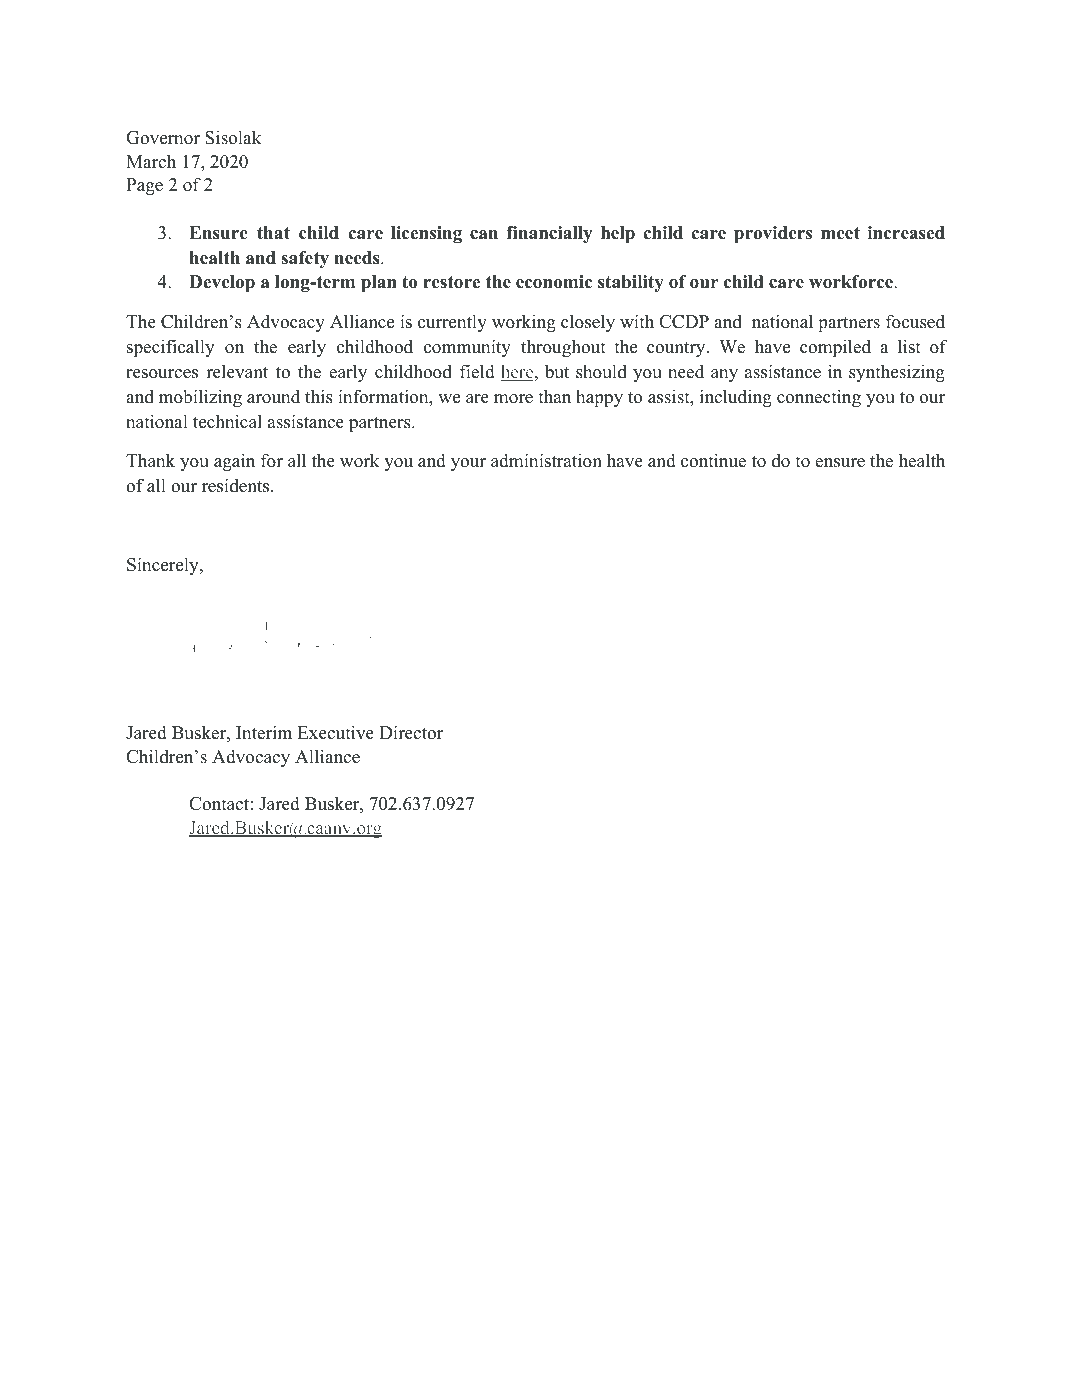  What do you see at coordinates (819, 398) in the page?
I see `connecting` at bounding box center [819, 398].
